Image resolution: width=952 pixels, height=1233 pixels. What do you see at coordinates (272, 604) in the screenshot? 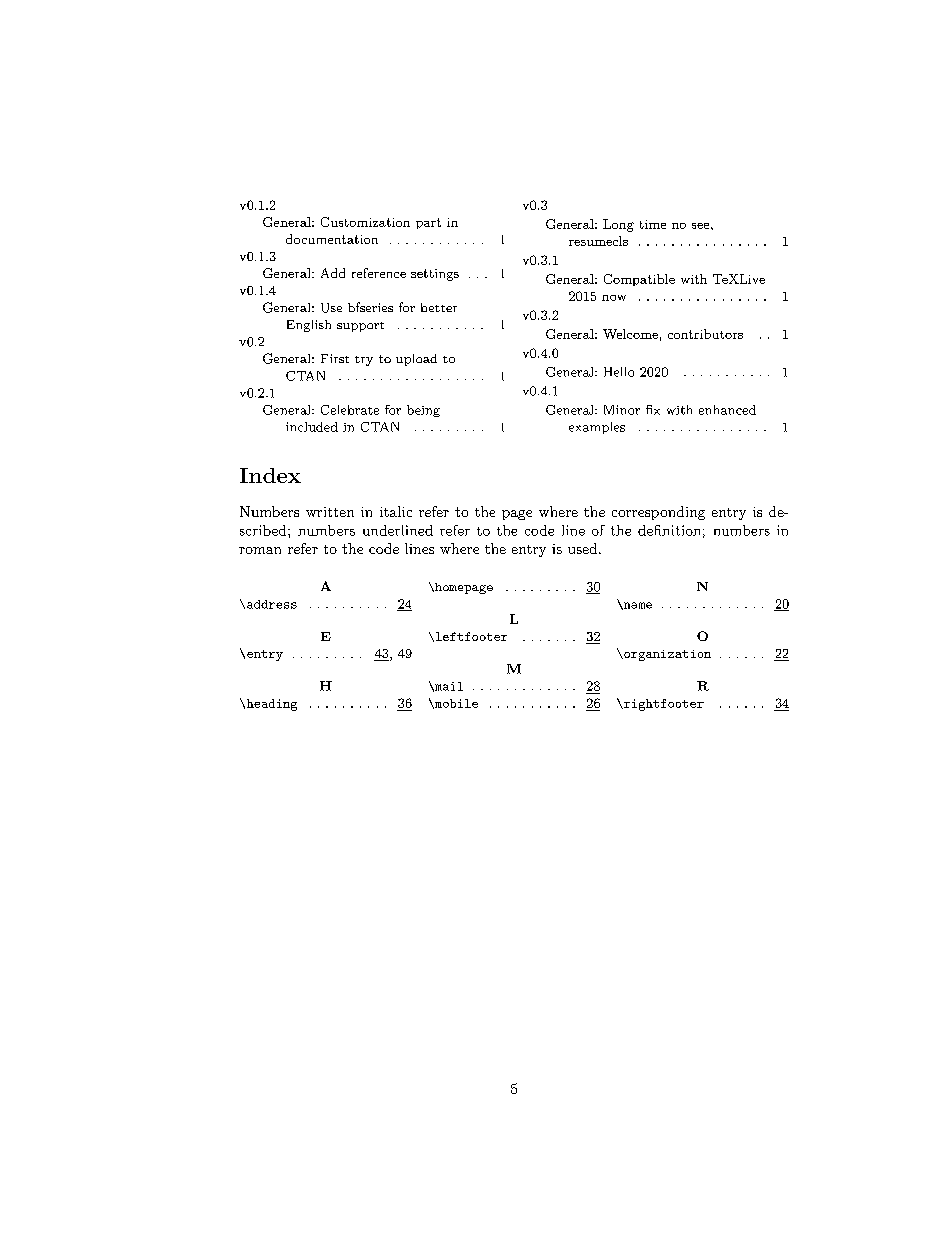
I see `address` at bounding box center [272, 604].
